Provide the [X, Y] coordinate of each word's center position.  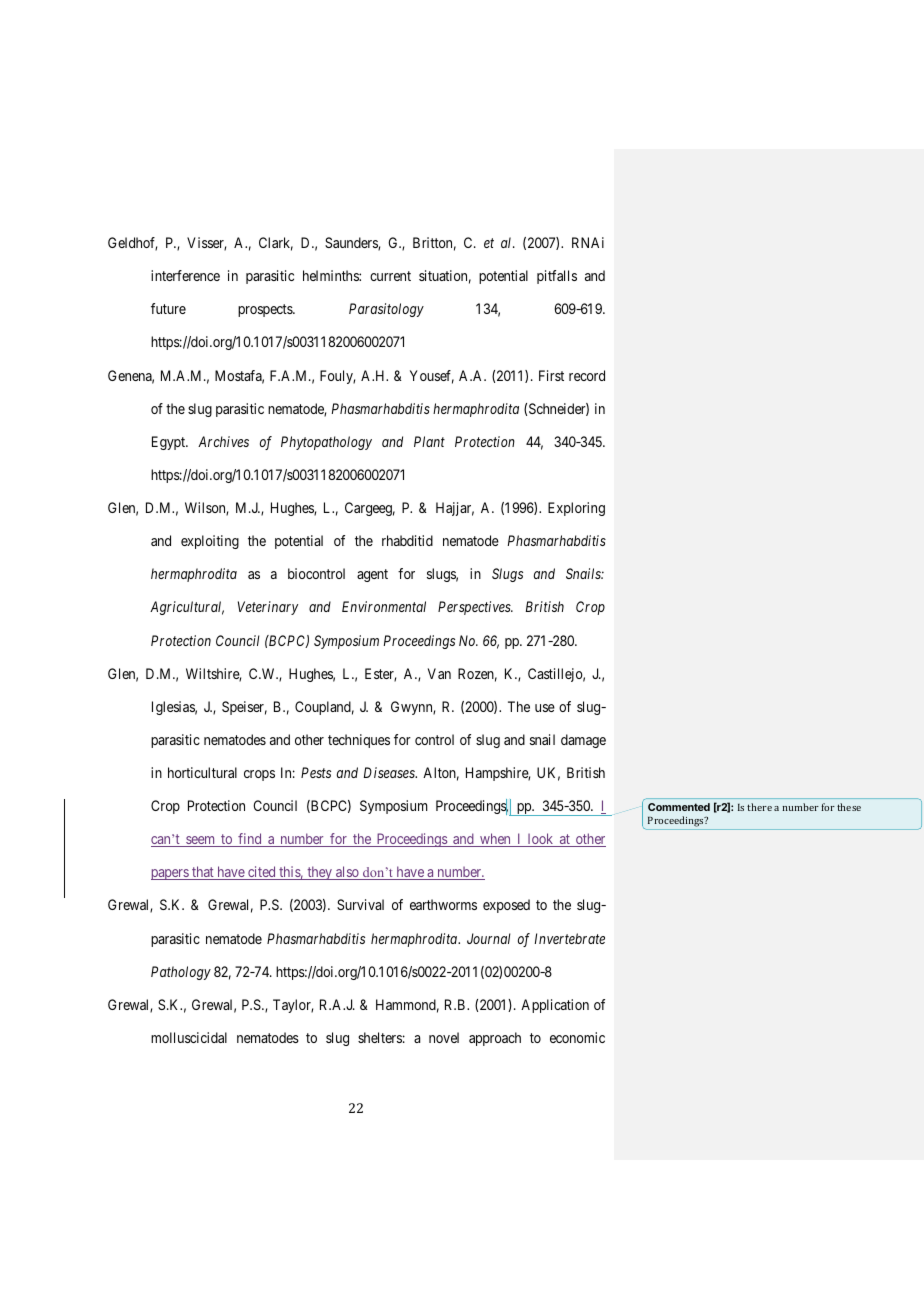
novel [444, 1037]
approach [495, 1039]
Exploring [576, 509]
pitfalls [557, 277]
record [587, 375]
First [551, 375]
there [759, 807]
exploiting [210, 542]
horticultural [202, 772]
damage [583, 741]
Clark [276, 244]
